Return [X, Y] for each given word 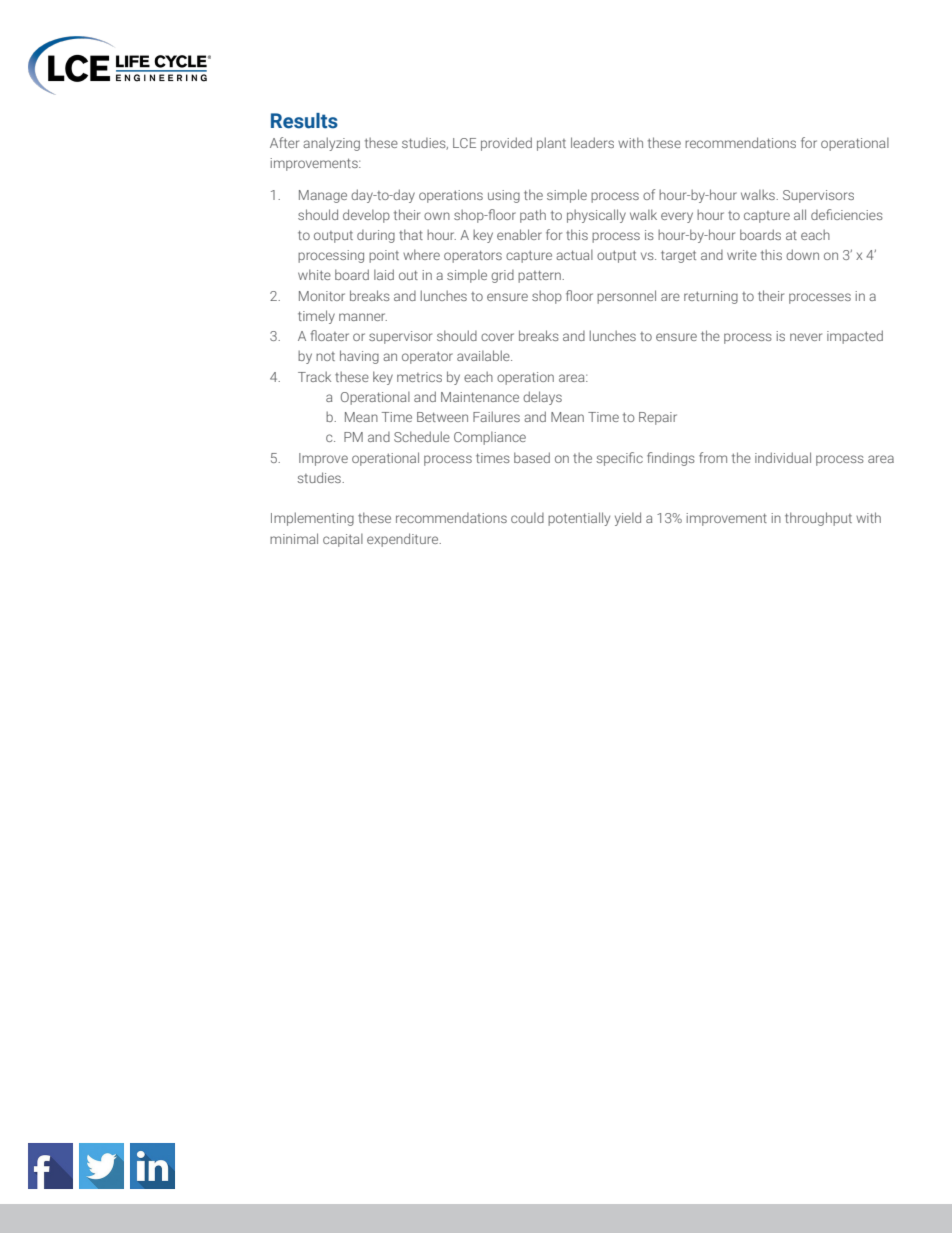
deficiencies [847, 214]
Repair [658, 418]
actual [574, 255]
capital [343, 540]
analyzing [331, 144]
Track [314, 376]
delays [542, 398]
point [384, 256]
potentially [579, 519]
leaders [592, 142]
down [802, 254]
